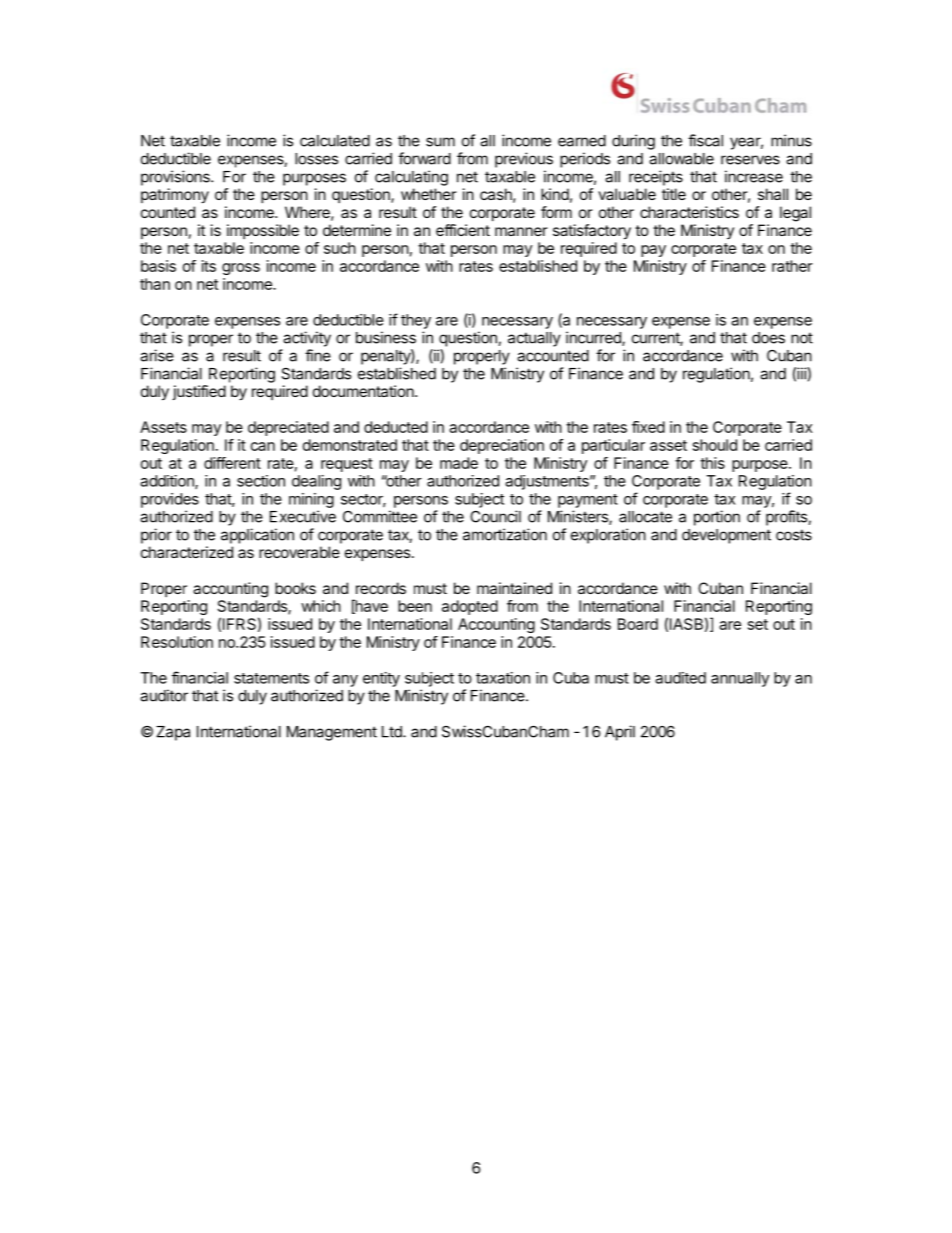 This screenshot has width=952, height=1233. I want to click on development, so click(726, 536).
